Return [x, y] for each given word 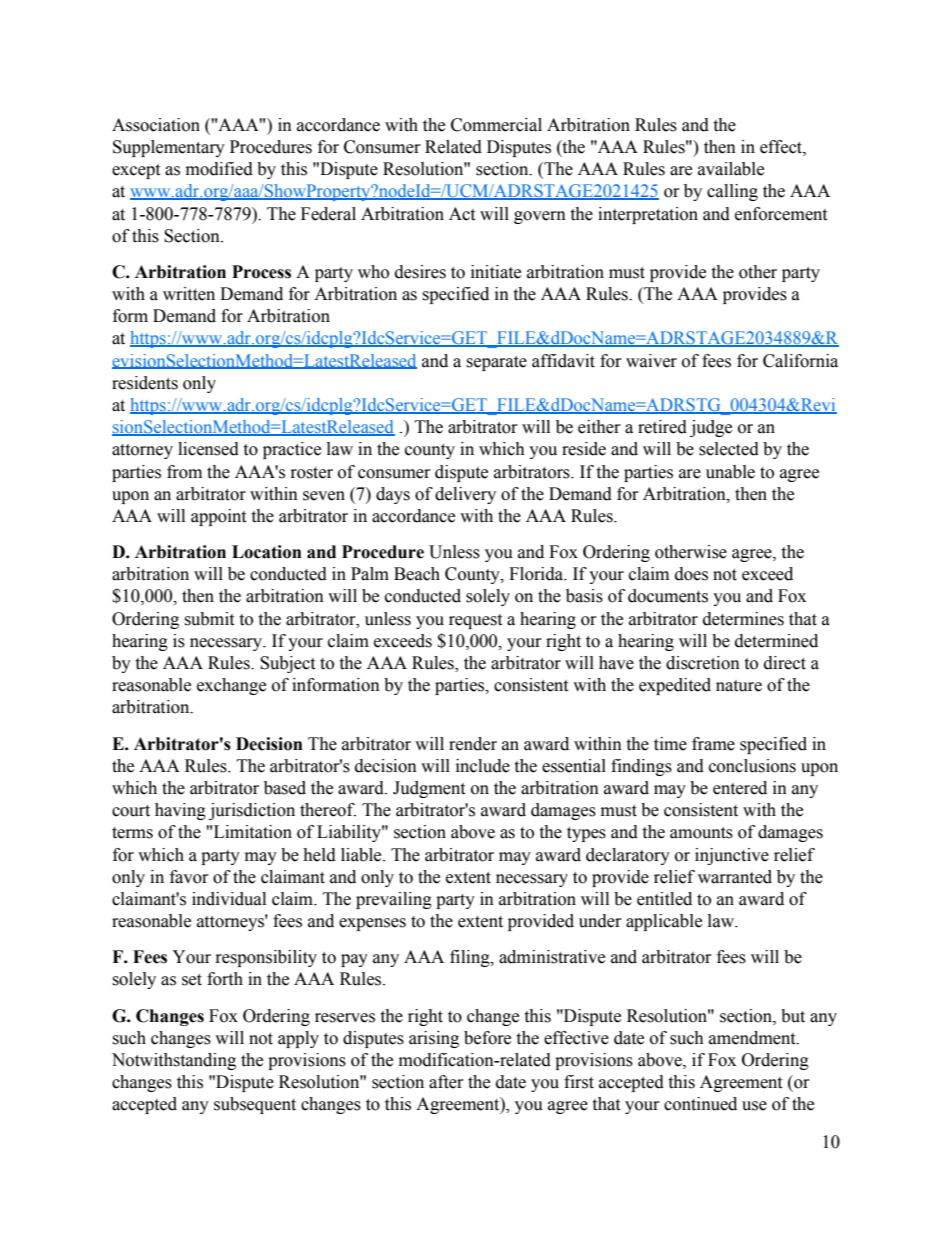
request [475, 621]
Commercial [496, 125]
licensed [208, 449]
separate [496, 363]
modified [219, 169]
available [731, 169]
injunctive [732, 856]
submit [209, 619]
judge [711, 428]
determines [743, 619]
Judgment [429, 789]
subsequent [255, 1105]
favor [189, 877]
